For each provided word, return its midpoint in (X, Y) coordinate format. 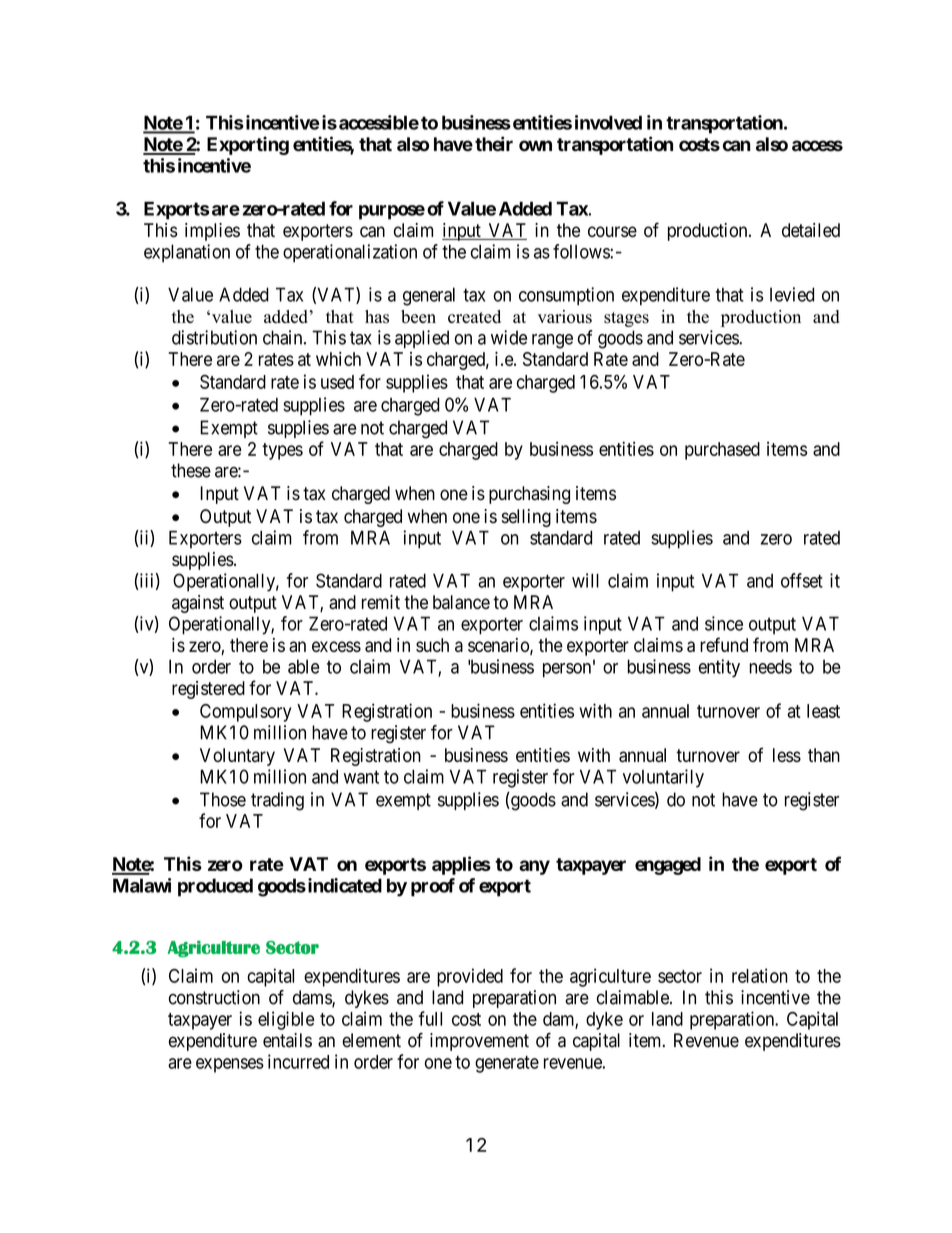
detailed (811, 230)
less (787, 755)
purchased (722, 451)
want (361, 777)
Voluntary (237, 757)
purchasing (529, 495)
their (494, 144)
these (191, 470)
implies (212, 232)
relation (760, 975)
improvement (479, 1042)
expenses (230, 1065)
